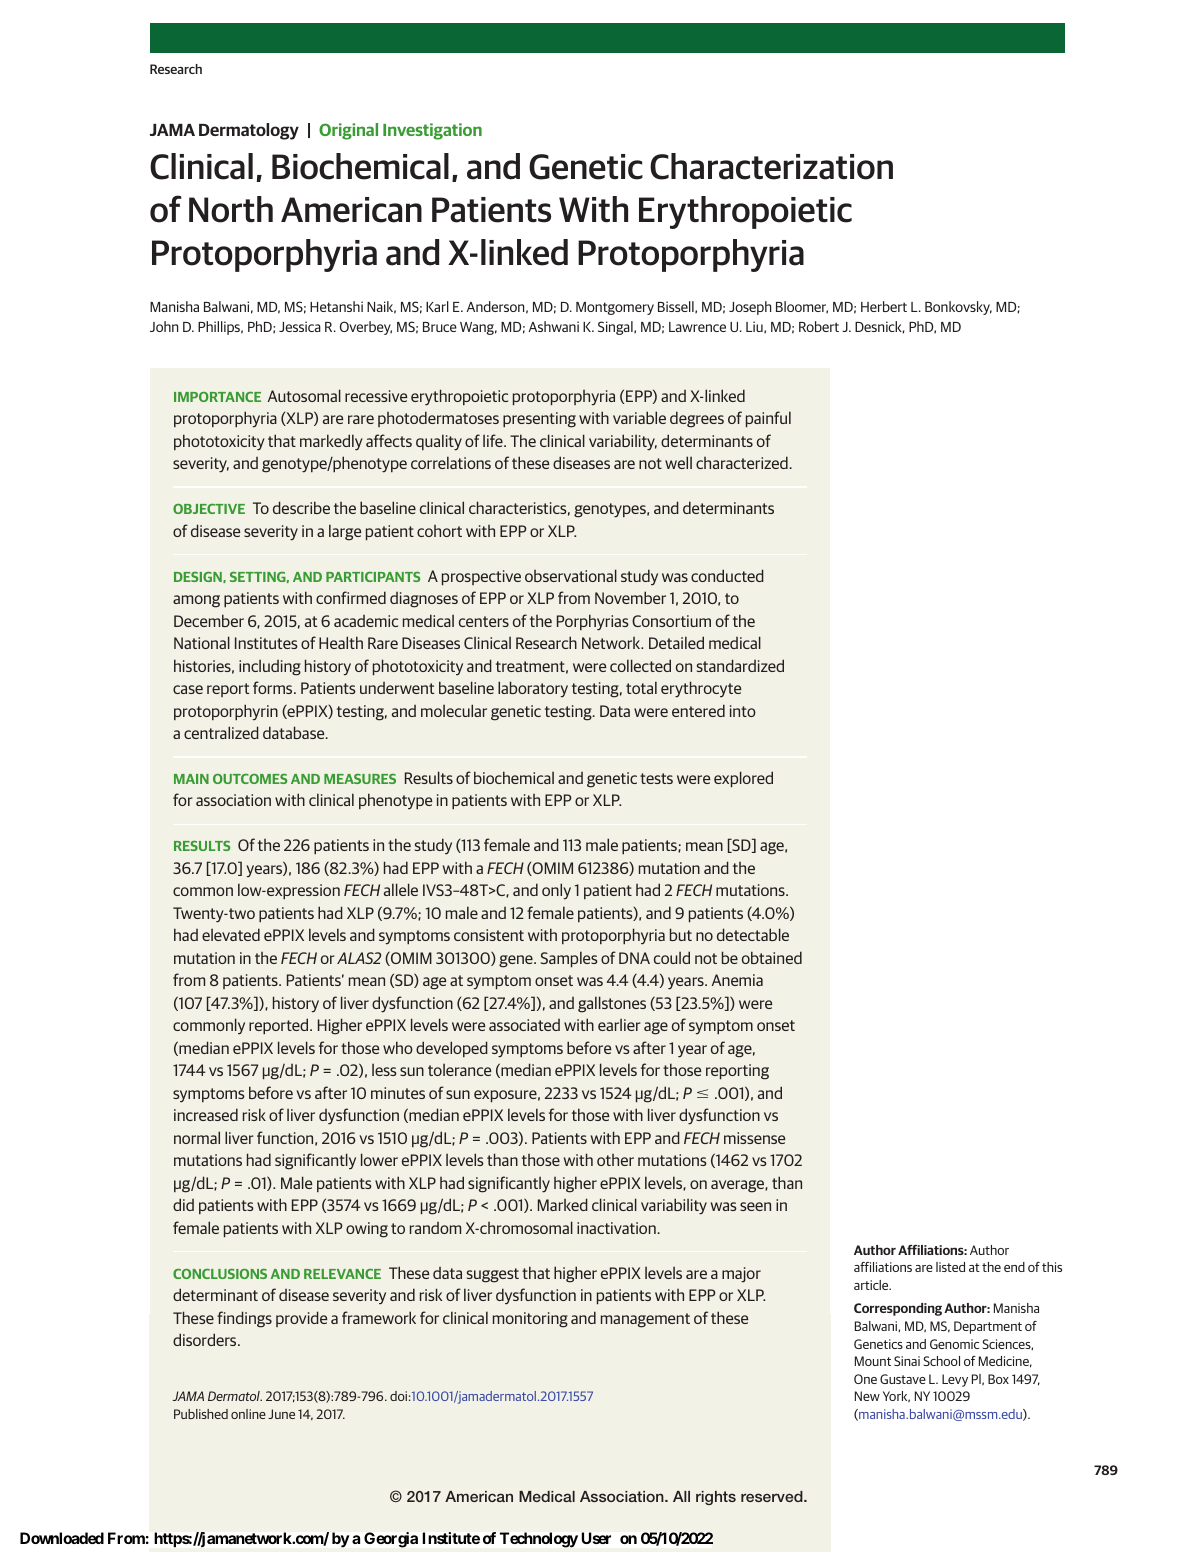 This page has height=1552, width=1200. Describe the element at coordinates (196, 601) in the page. I see `among` at that location.
